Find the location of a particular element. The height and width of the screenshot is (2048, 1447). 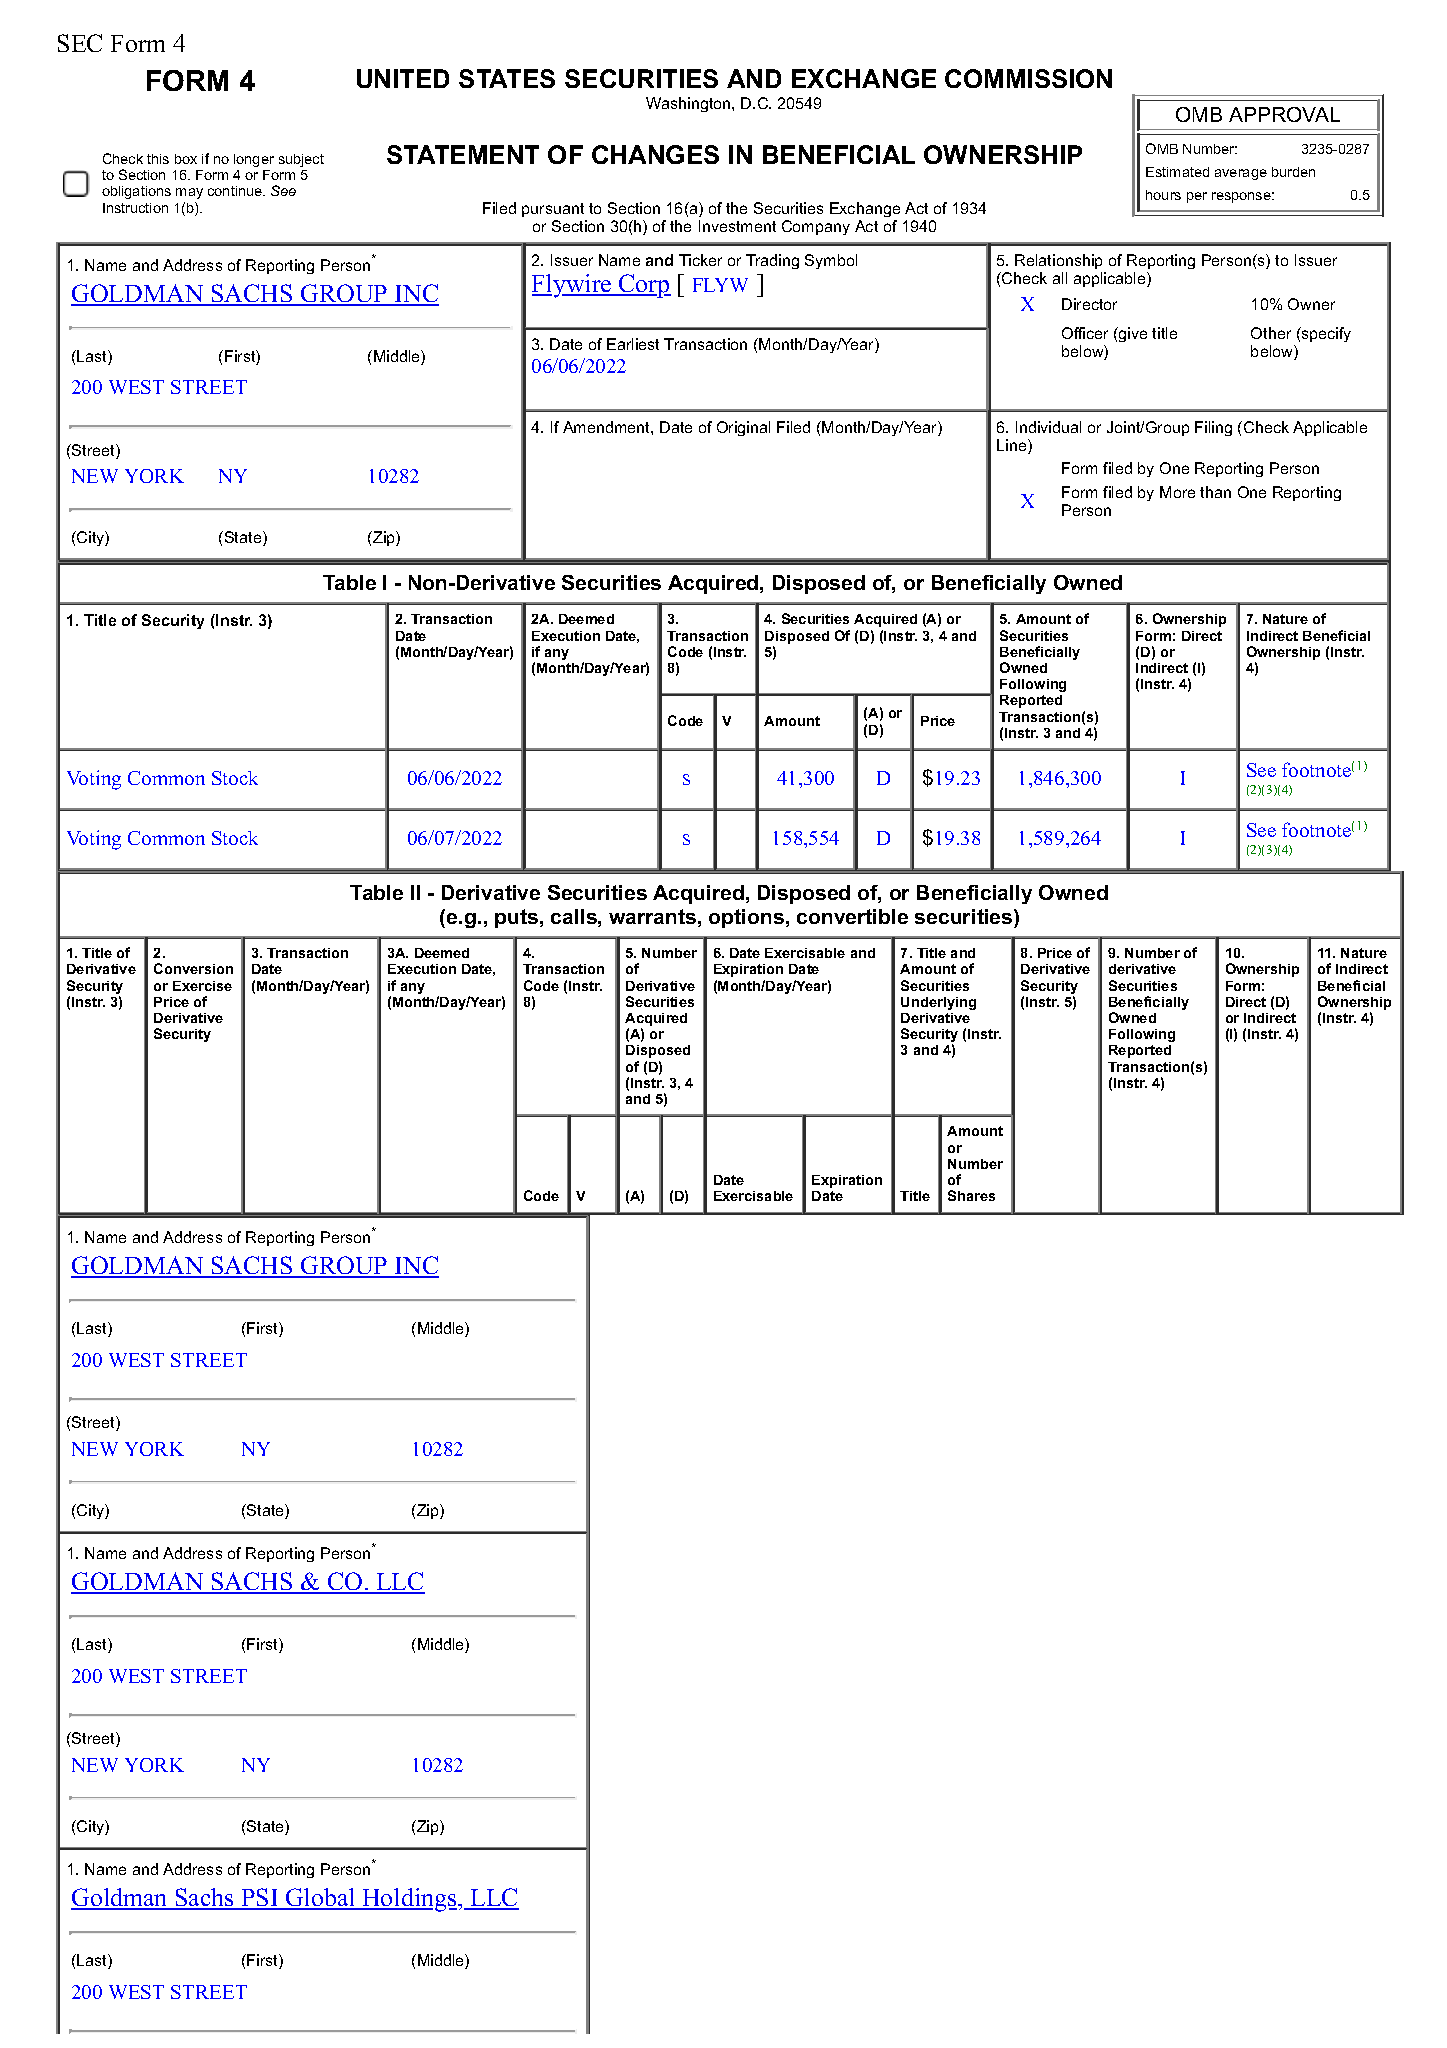

Holdings is located at coordinates (409, 1900).
